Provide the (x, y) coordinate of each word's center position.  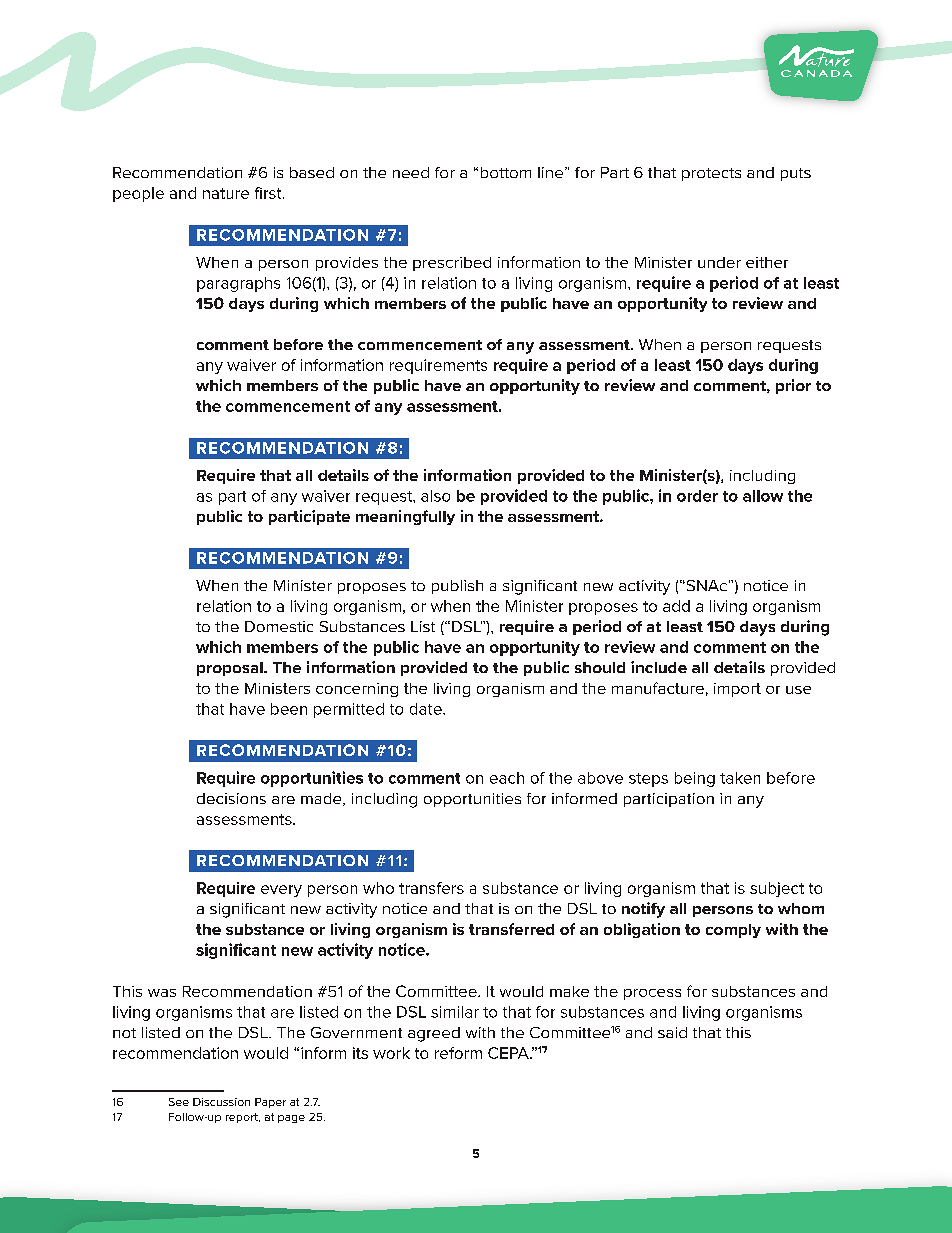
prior (793, 386)
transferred (511, 929)
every (281, 891)
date (427, 709)
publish (457, 587)
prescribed (452, 264)
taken (740, 778)
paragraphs (238, 284)
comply (733, 931)
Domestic (279, 626)
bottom (506, 172)
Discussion (221, 1102)
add (676, 606)
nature (226, 193)
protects (711, 174)
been (289, 709)
